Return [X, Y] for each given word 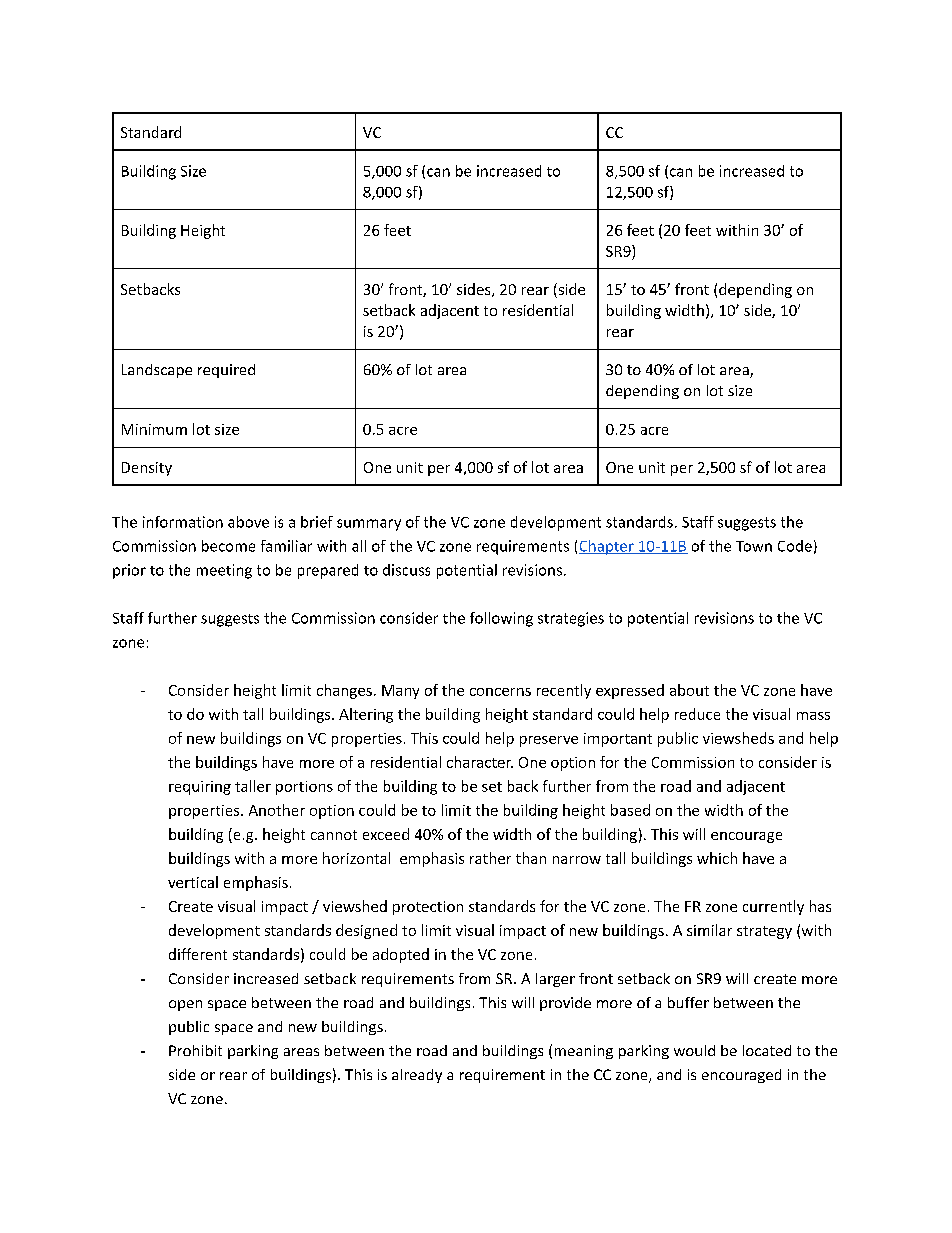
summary [369, 525]
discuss [406, 570]
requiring [200, 788]
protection [428, 908]
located [767, 1050]
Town [754, 546]
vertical [193, 882]
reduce [697, 714]
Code [795, 546]
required [226, 371]
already [417, 1076]
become [228, 546]
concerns [500, 692]
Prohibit [195, 1050]
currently [773, 907]
